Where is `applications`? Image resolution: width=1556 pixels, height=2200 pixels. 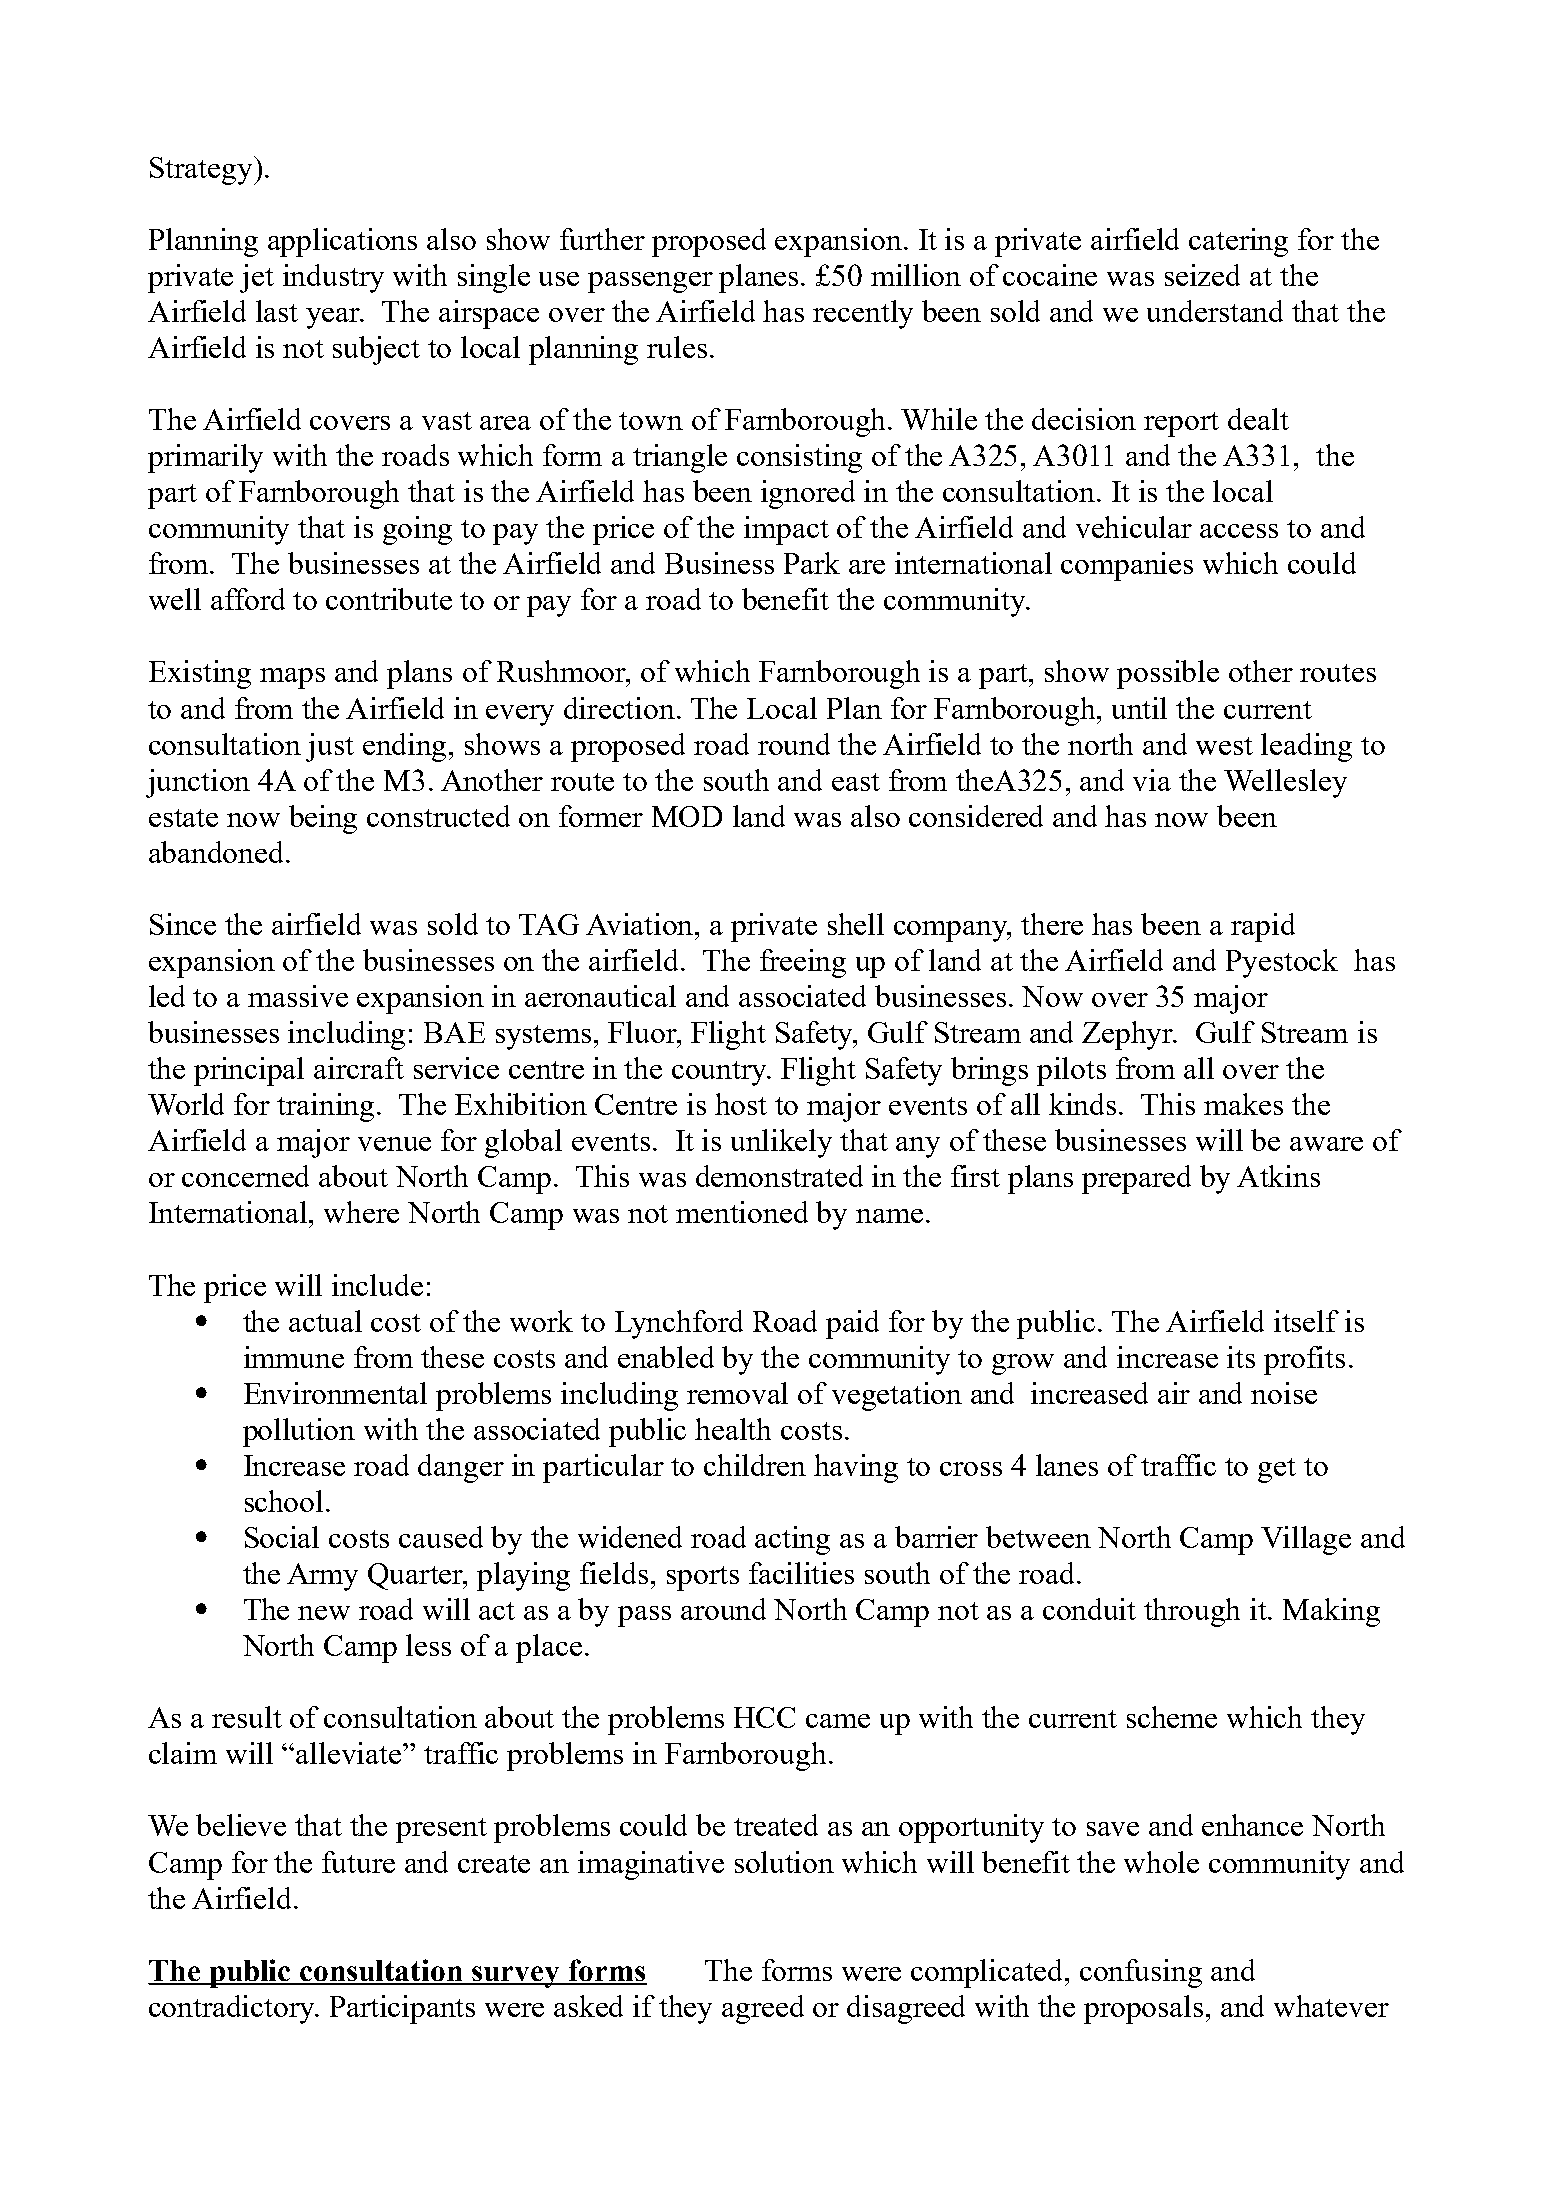
applications is located at coordinates (342, 242).
